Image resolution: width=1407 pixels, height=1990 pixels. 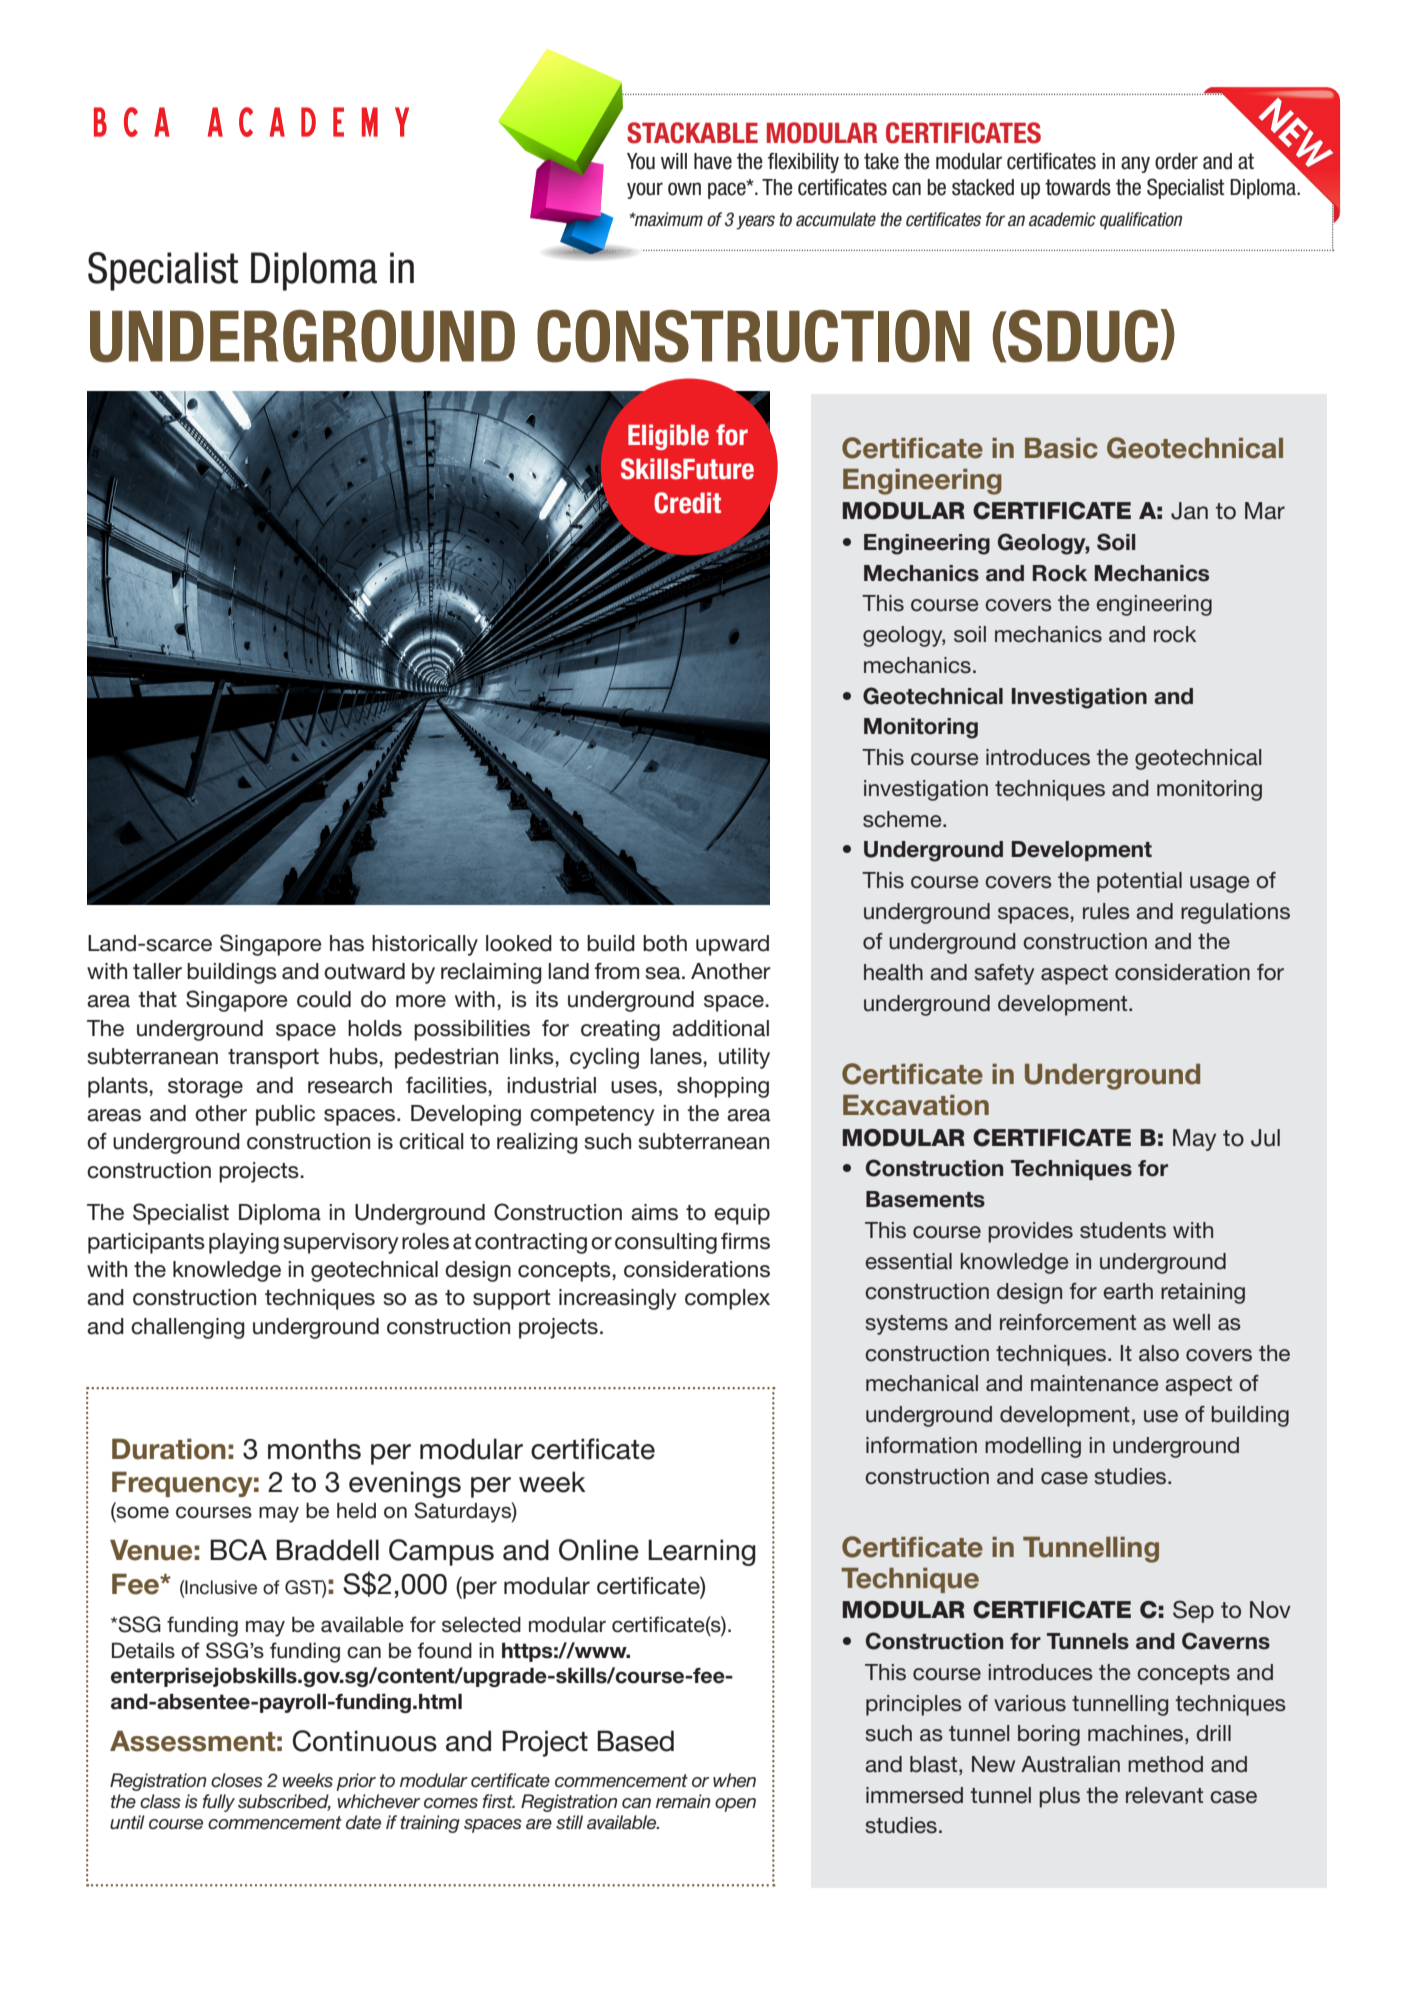 I want to click on could, so click(x=324, y=999).
